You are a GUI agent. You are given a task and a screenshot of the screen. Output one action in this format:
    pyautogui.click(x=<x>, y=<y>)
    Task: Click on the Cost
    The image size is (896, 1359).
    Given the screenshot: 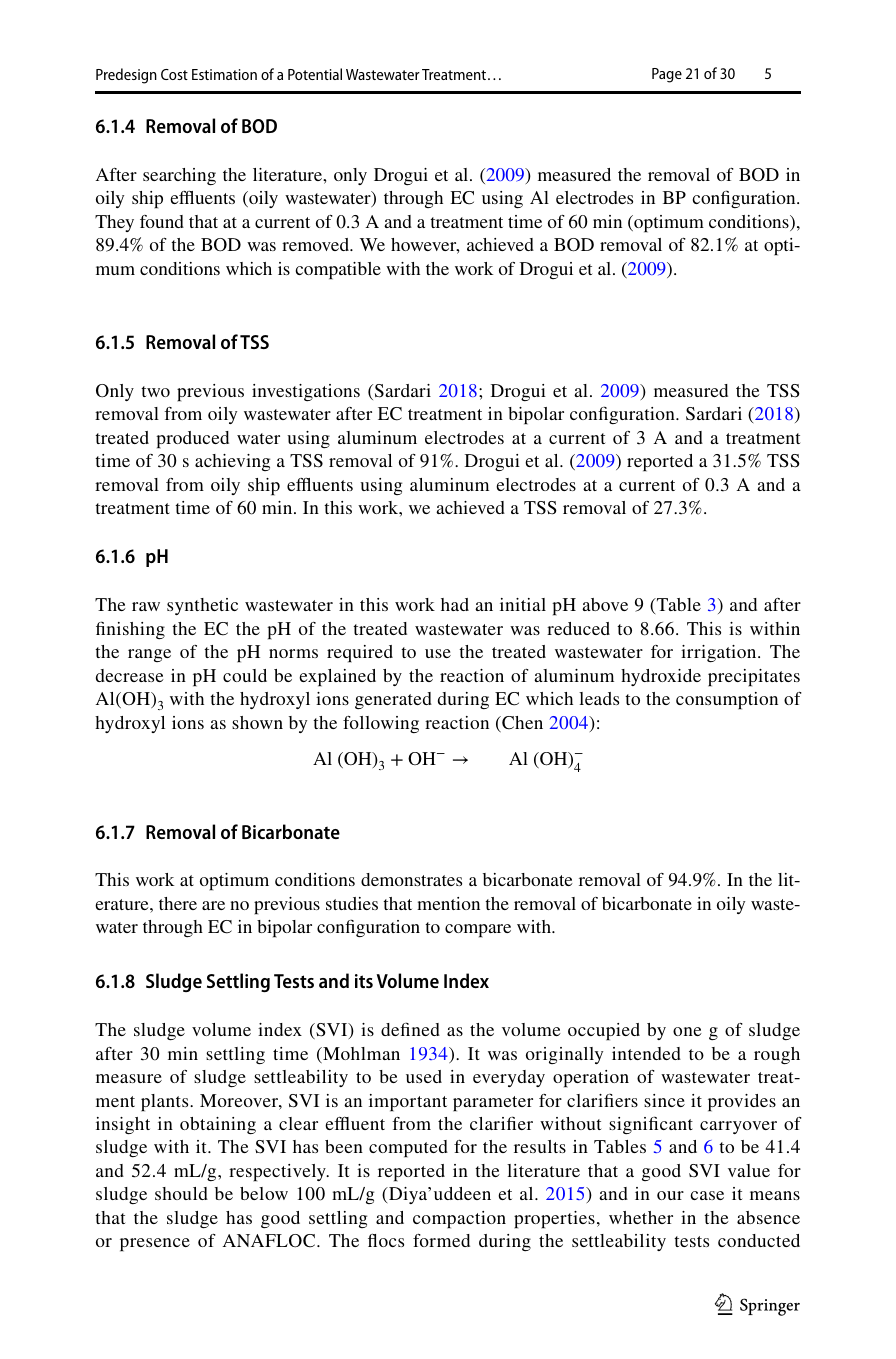 What is the action you would take?
    pyautogui.click(x=174, y=74)
